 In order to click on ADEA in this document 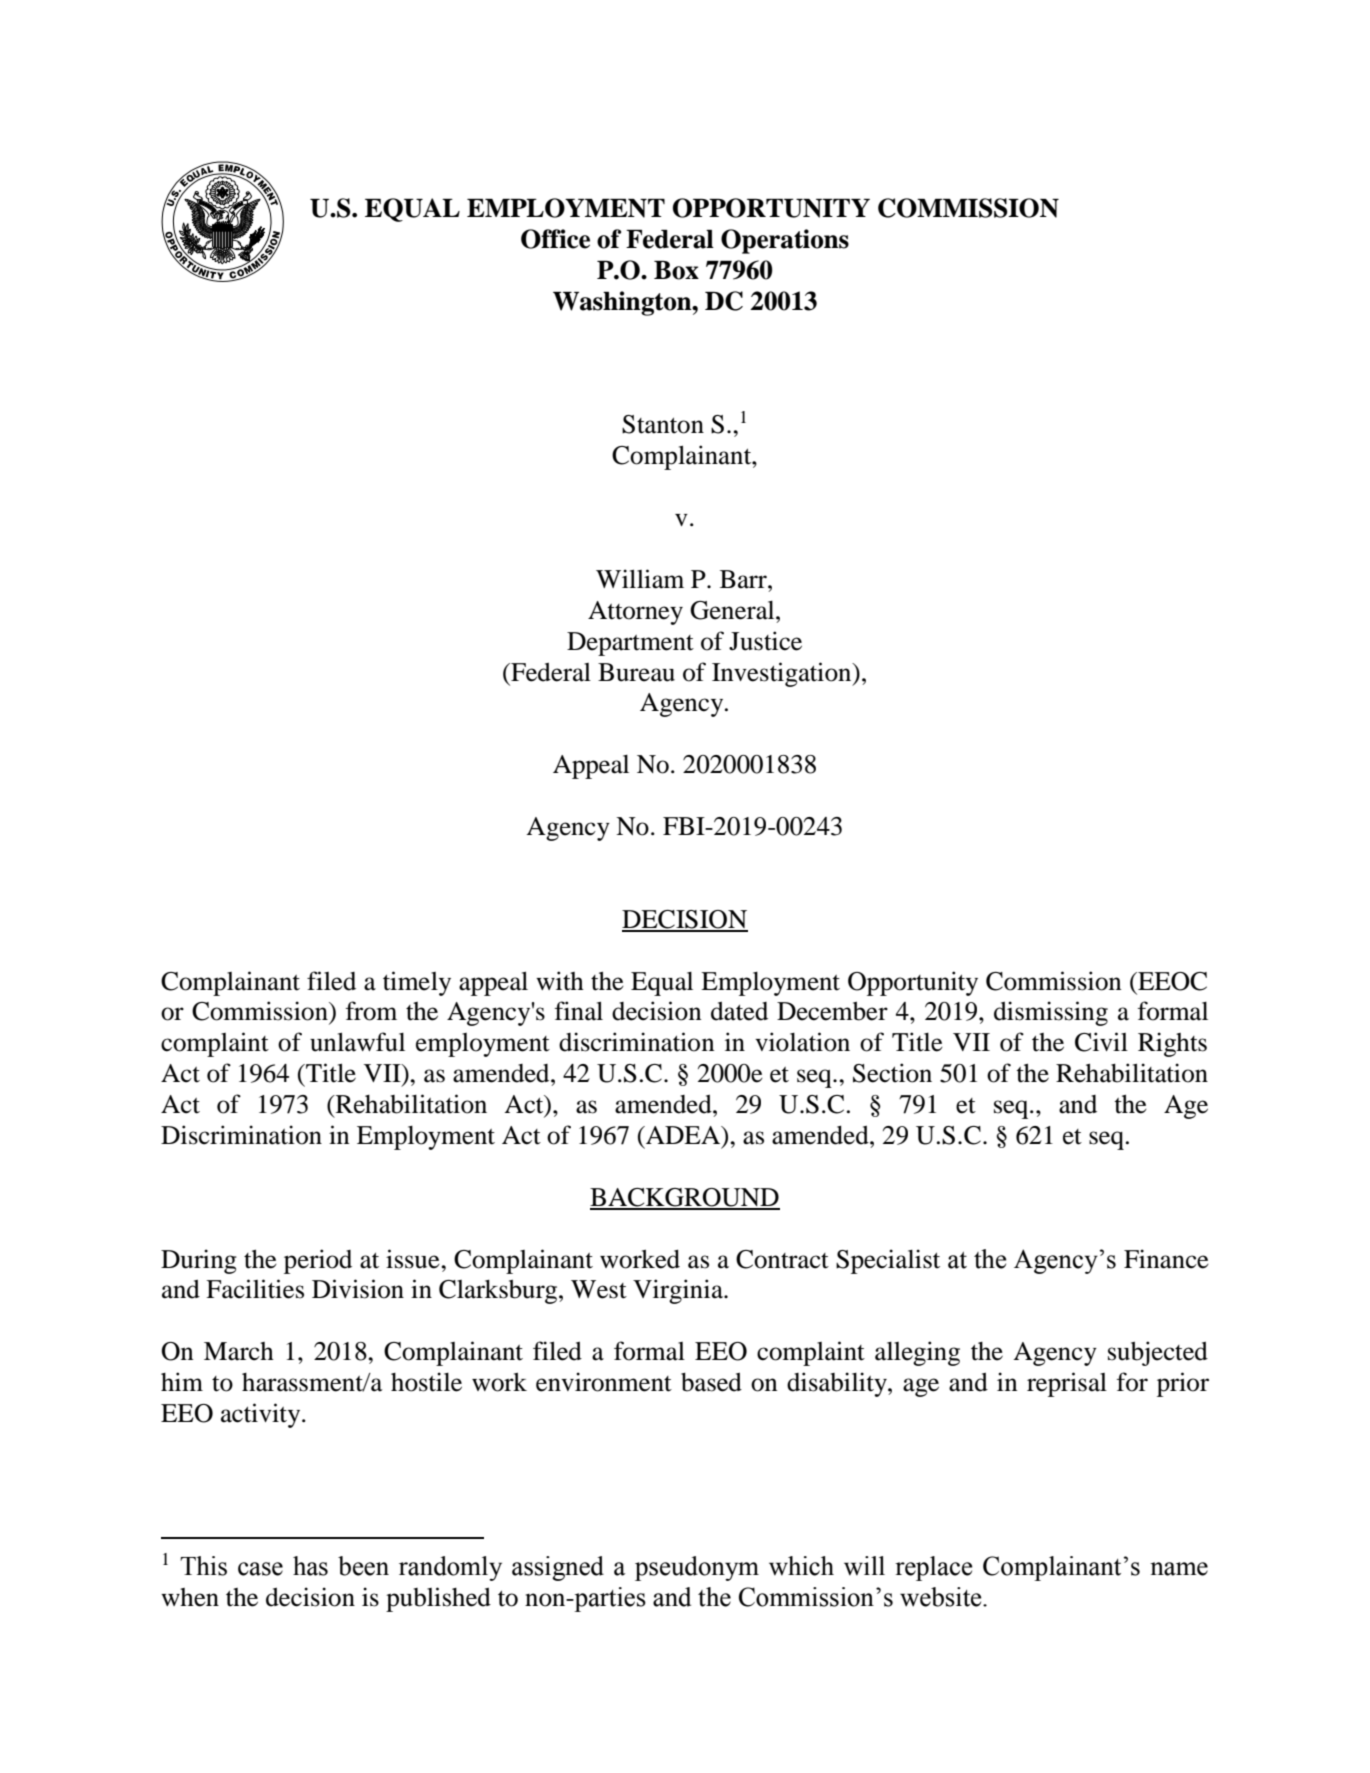, I will do `click(683, 1135)`.
